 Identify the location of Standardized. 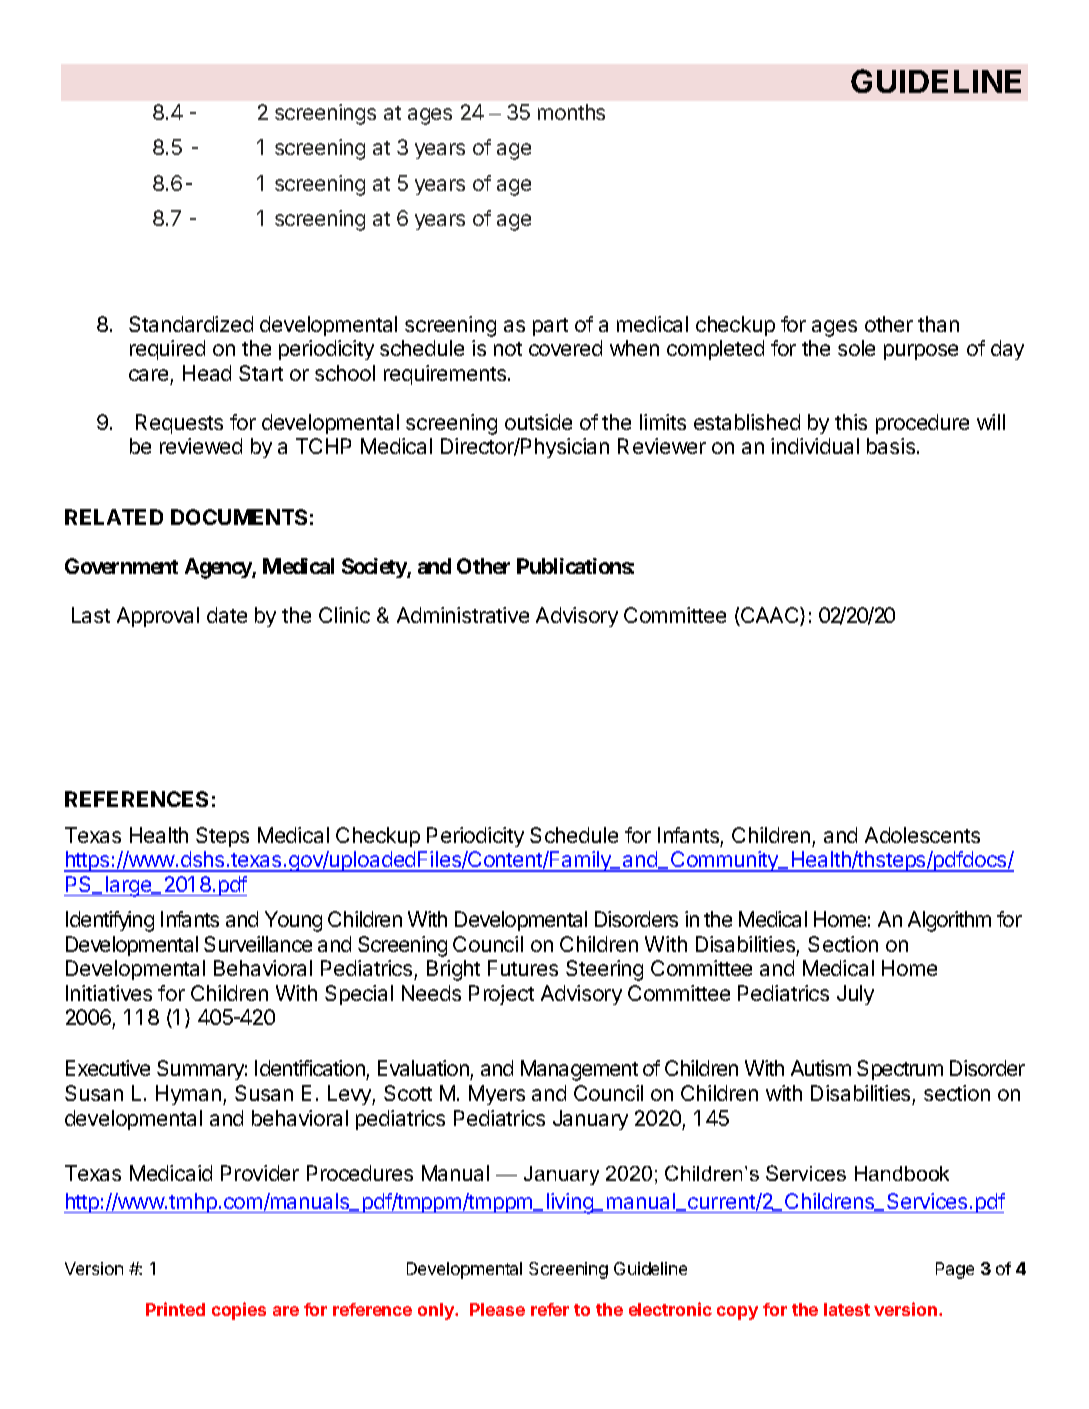
(191, 324).
